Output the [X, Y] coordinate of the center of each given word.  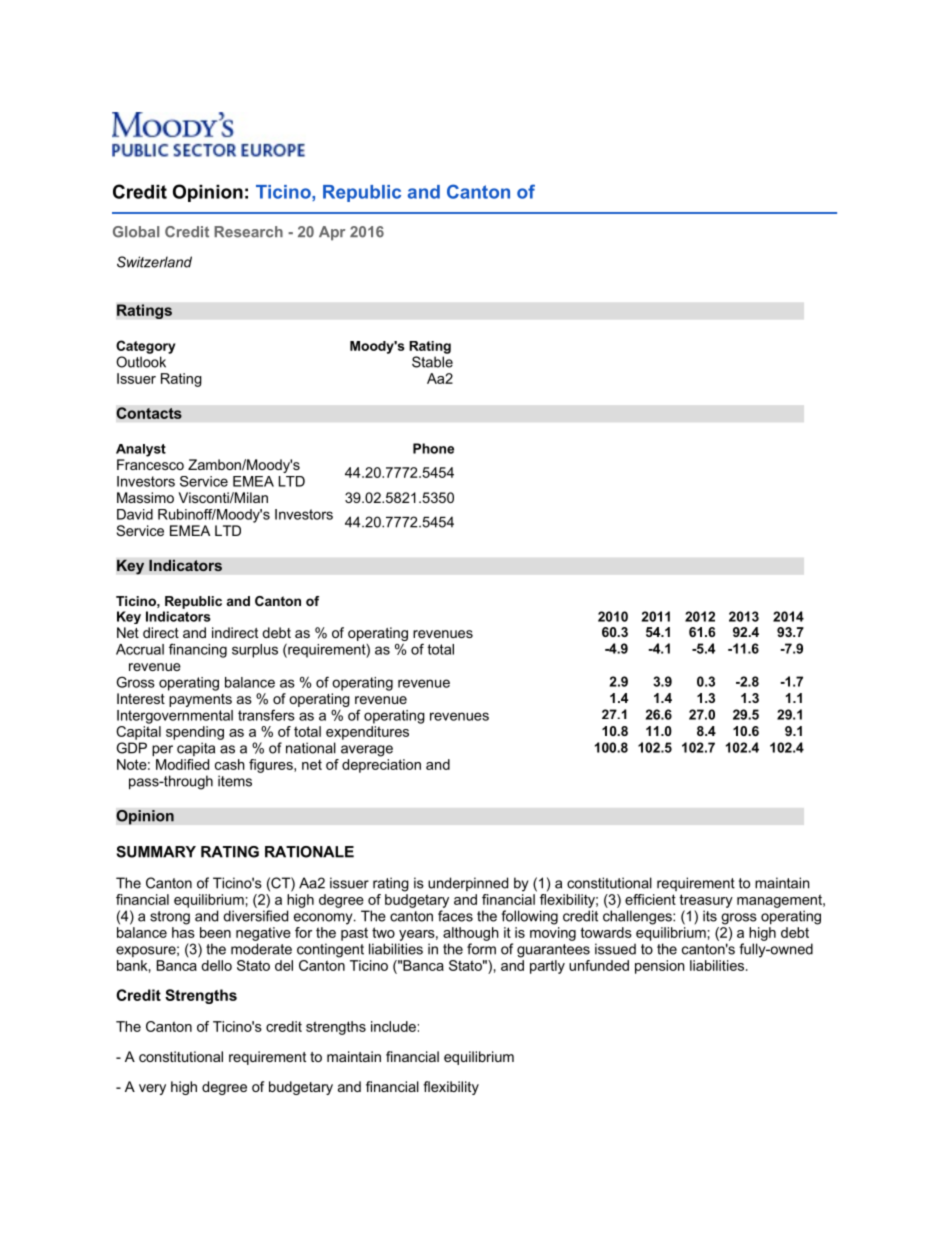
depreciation [381, 766]
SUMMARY [156, 852]
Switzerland [154, 262]
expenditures [367, 733]
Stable [432, 362]
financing [198, 650]
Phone [433, 448]
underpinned [468, 884]
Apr [332, 233]
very [152, 1089]
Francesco [150, 464]
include [393, 1026]
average [367, 751]
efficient [650, 899]
